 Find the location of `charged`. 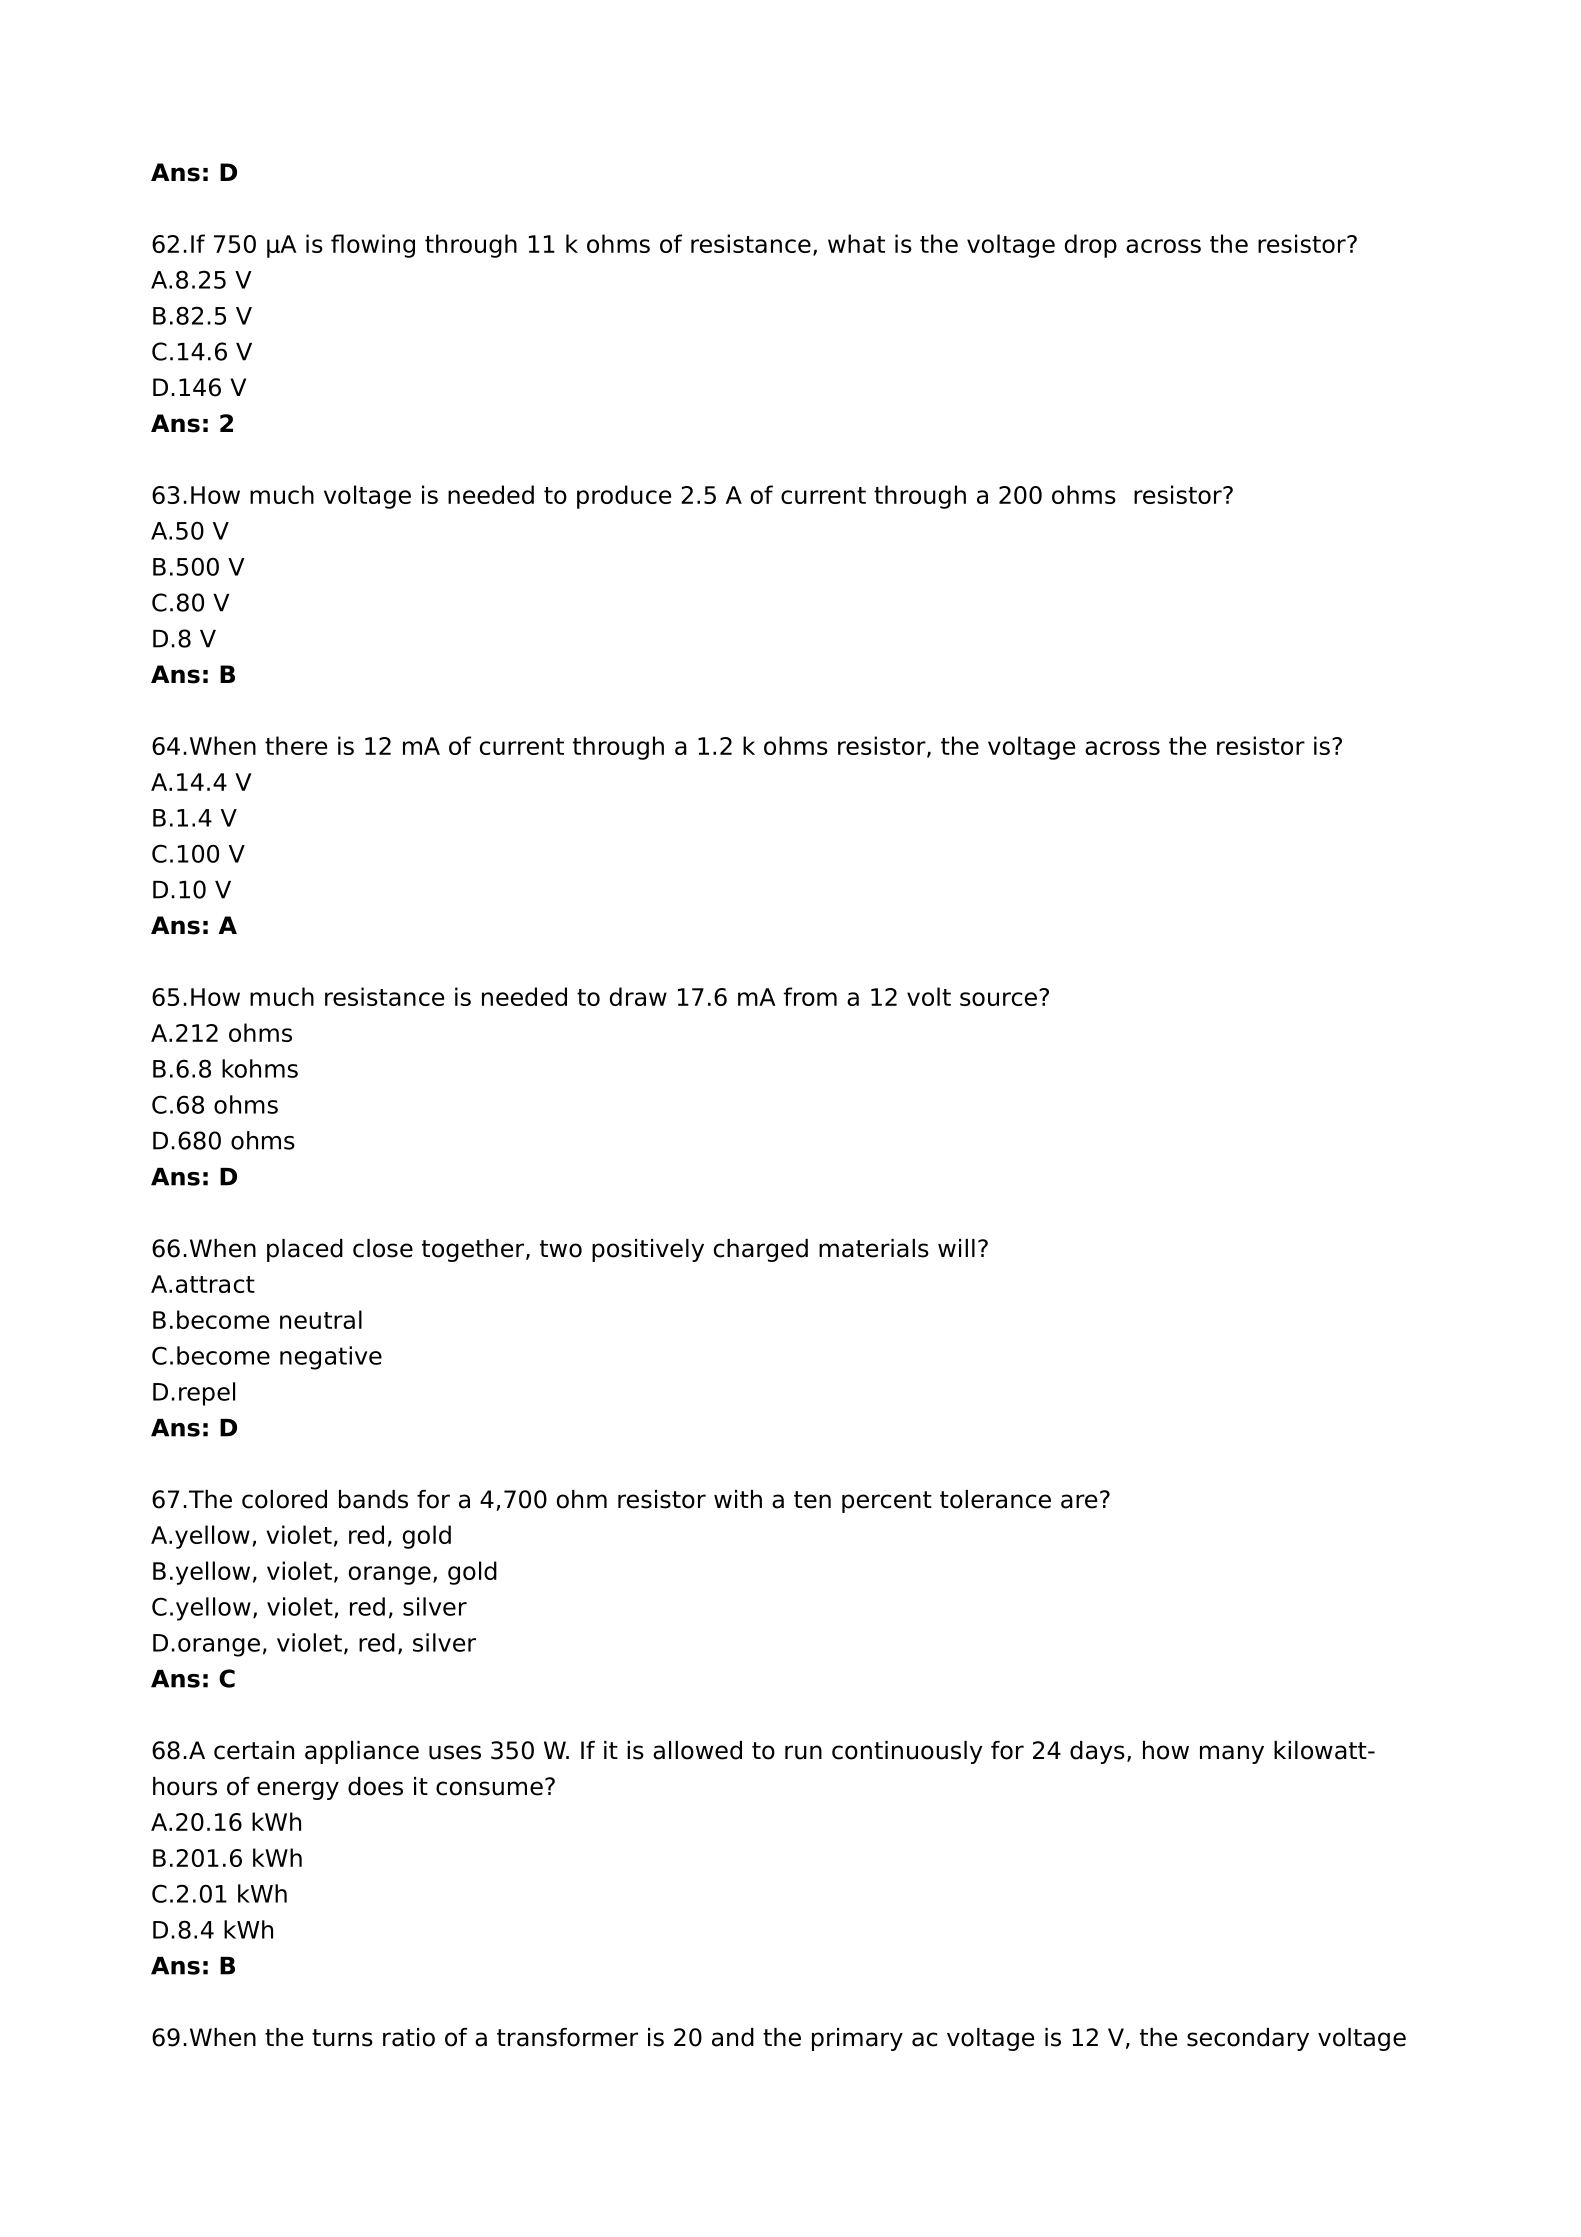

charged is located at coordinates (761, 1250).
